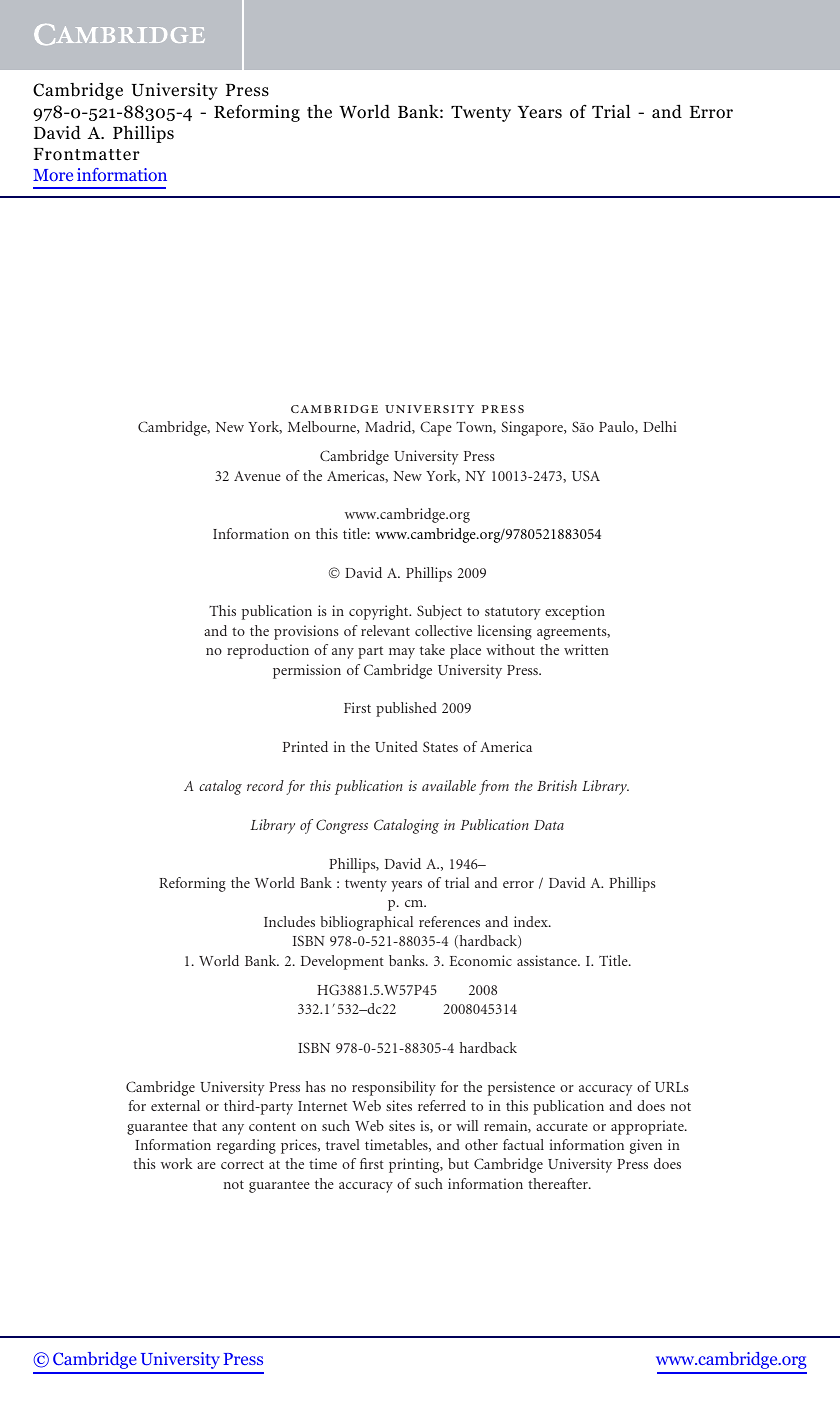 The width and height of the screenshot is (840, 1402). Describe the element at coordinates (586, 649) in the screenshot. I see `written` at that location.
